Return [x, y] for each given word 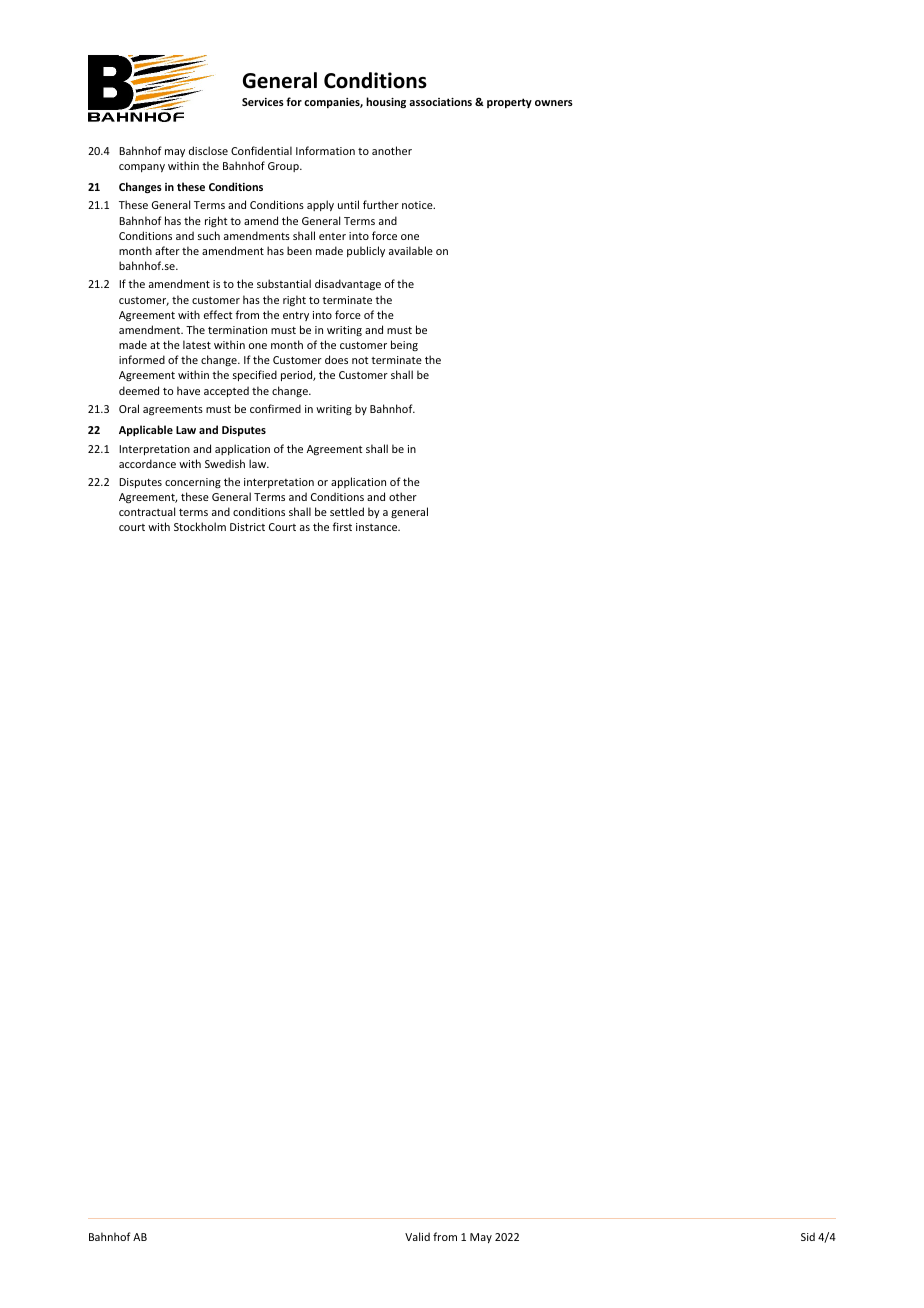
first [342, 526]
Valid [417, 1236]
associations [440, 102]
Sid [808, 1236]
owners [554, 103]
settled [347, 511]
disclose [208, 150]
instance [378, 527]
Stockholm [200, 526]
